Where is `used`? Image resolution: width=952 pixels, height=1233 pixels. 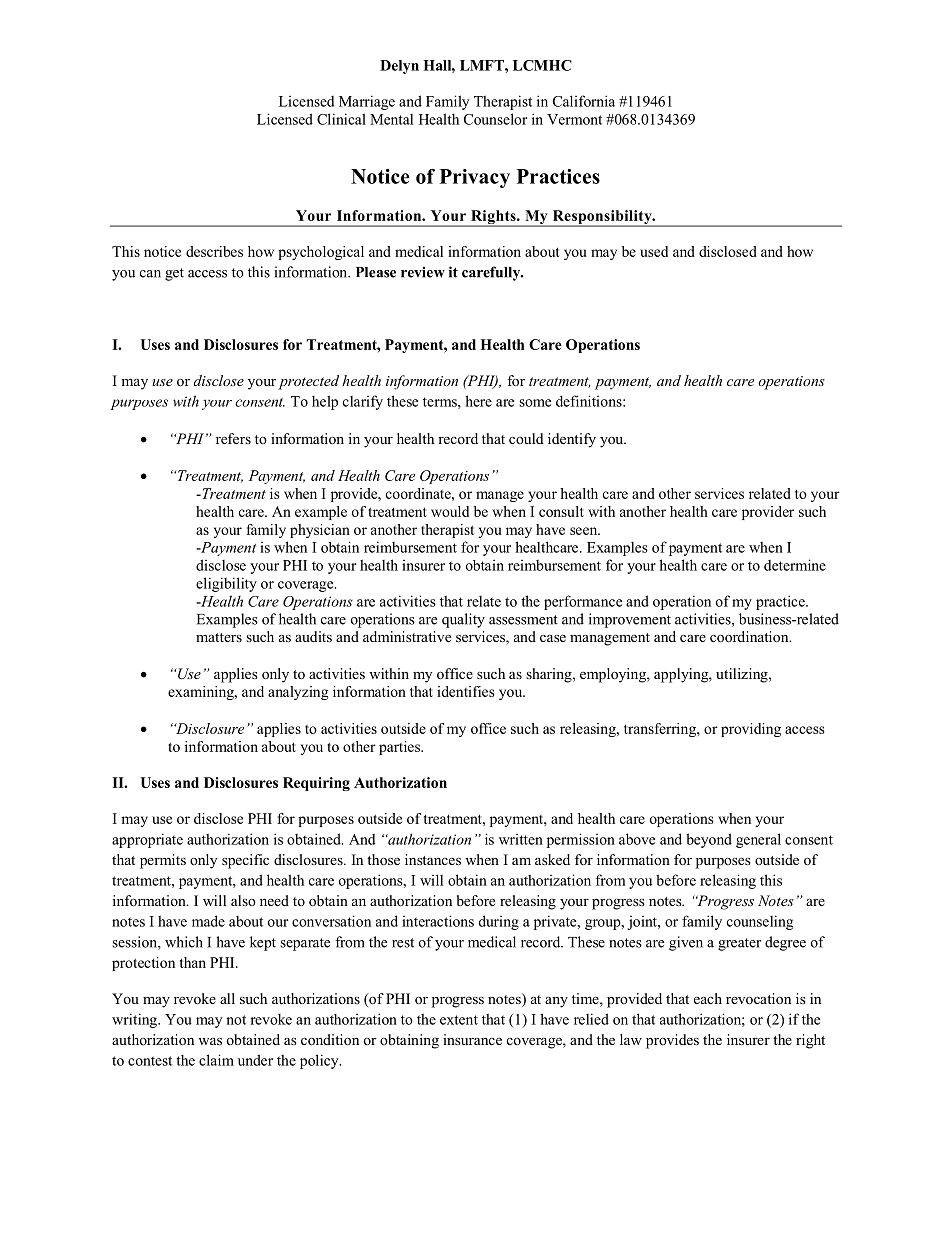 used is located at coordinates (654, 251).
